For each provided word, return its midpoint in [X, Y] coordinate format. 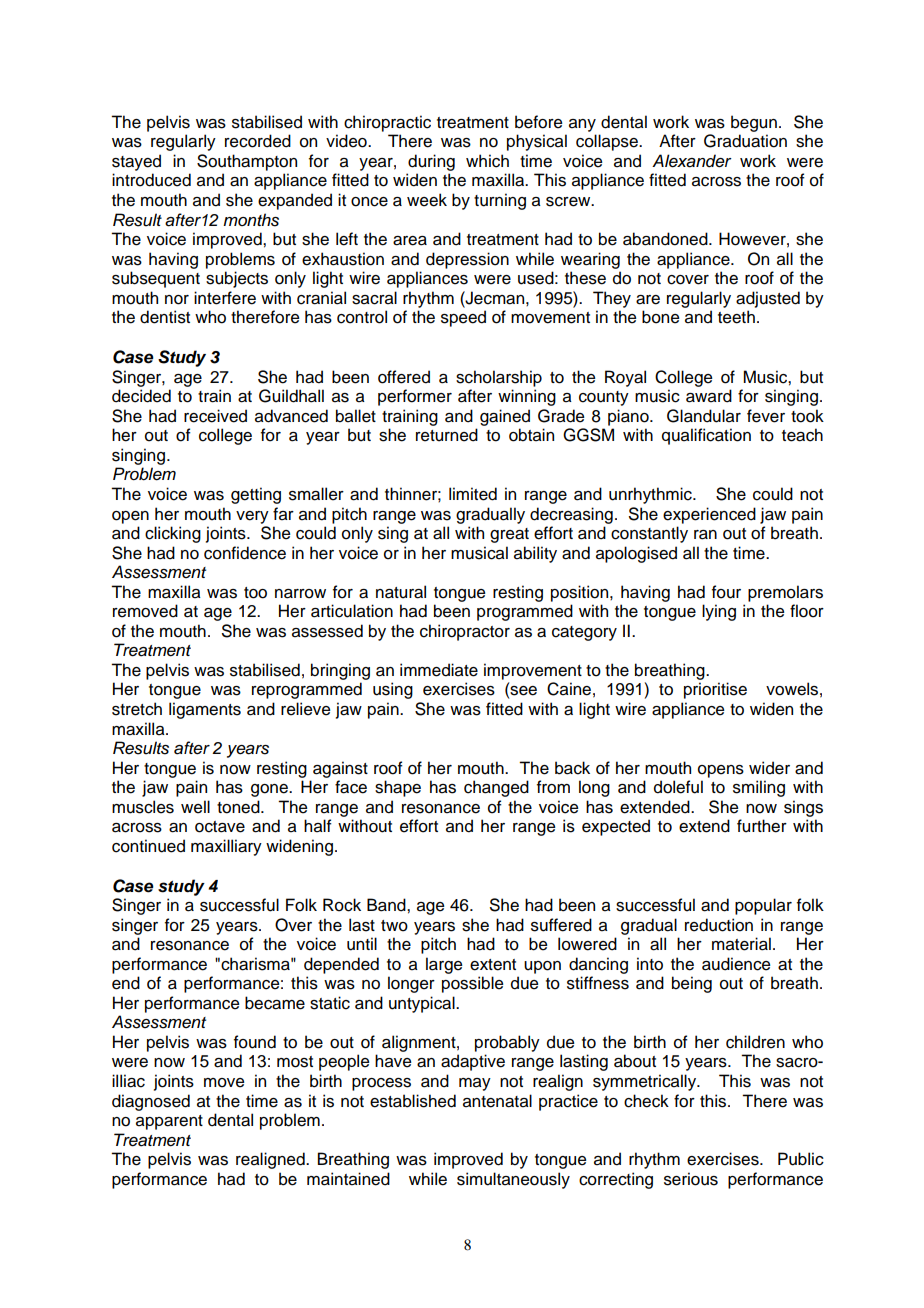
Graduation [745, 141]
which [487, 161]
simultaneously [513, 1180]
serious [691, 1179]
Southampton [247, 162]
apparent [169, 1122]
